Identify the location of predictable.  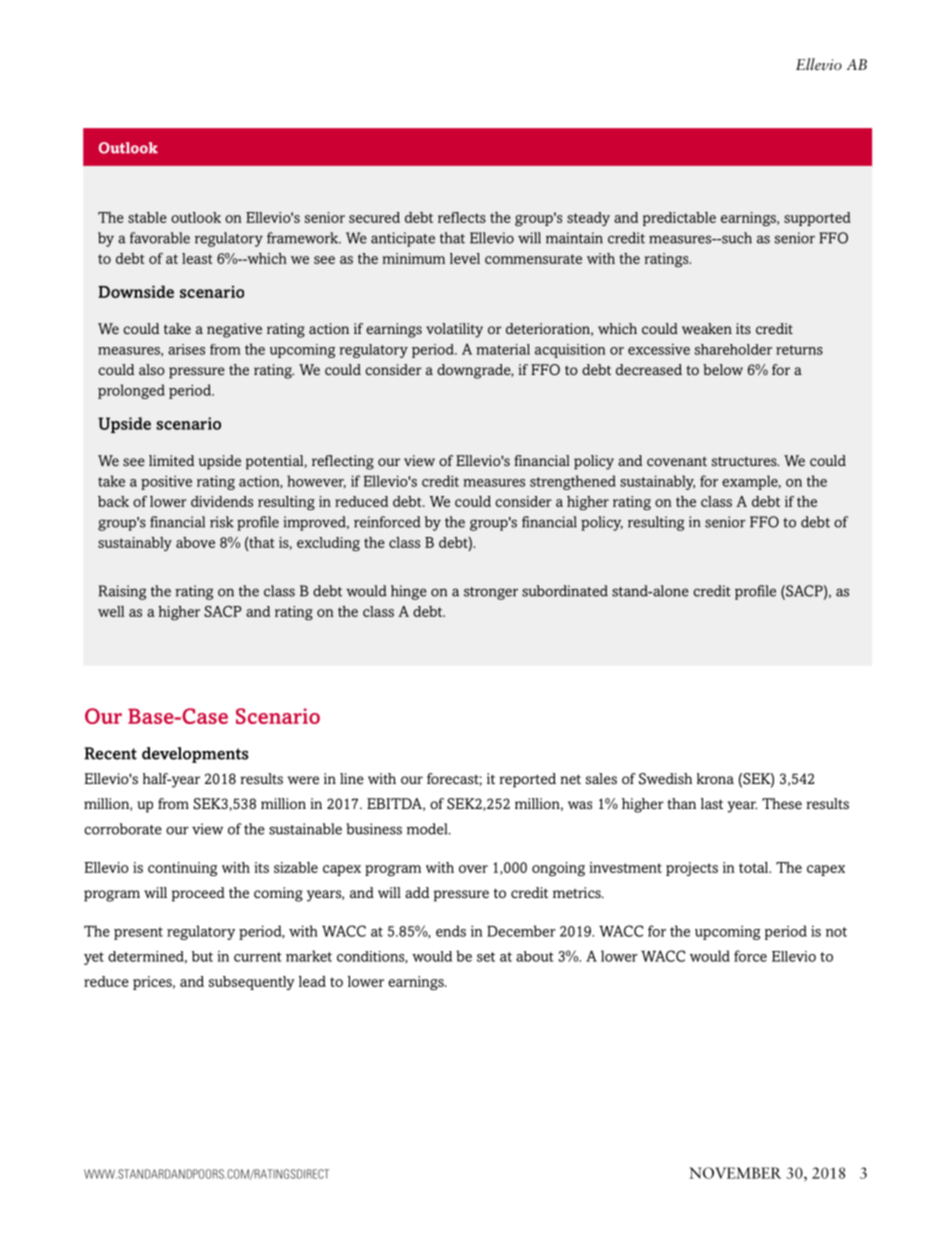
(679, 219).
